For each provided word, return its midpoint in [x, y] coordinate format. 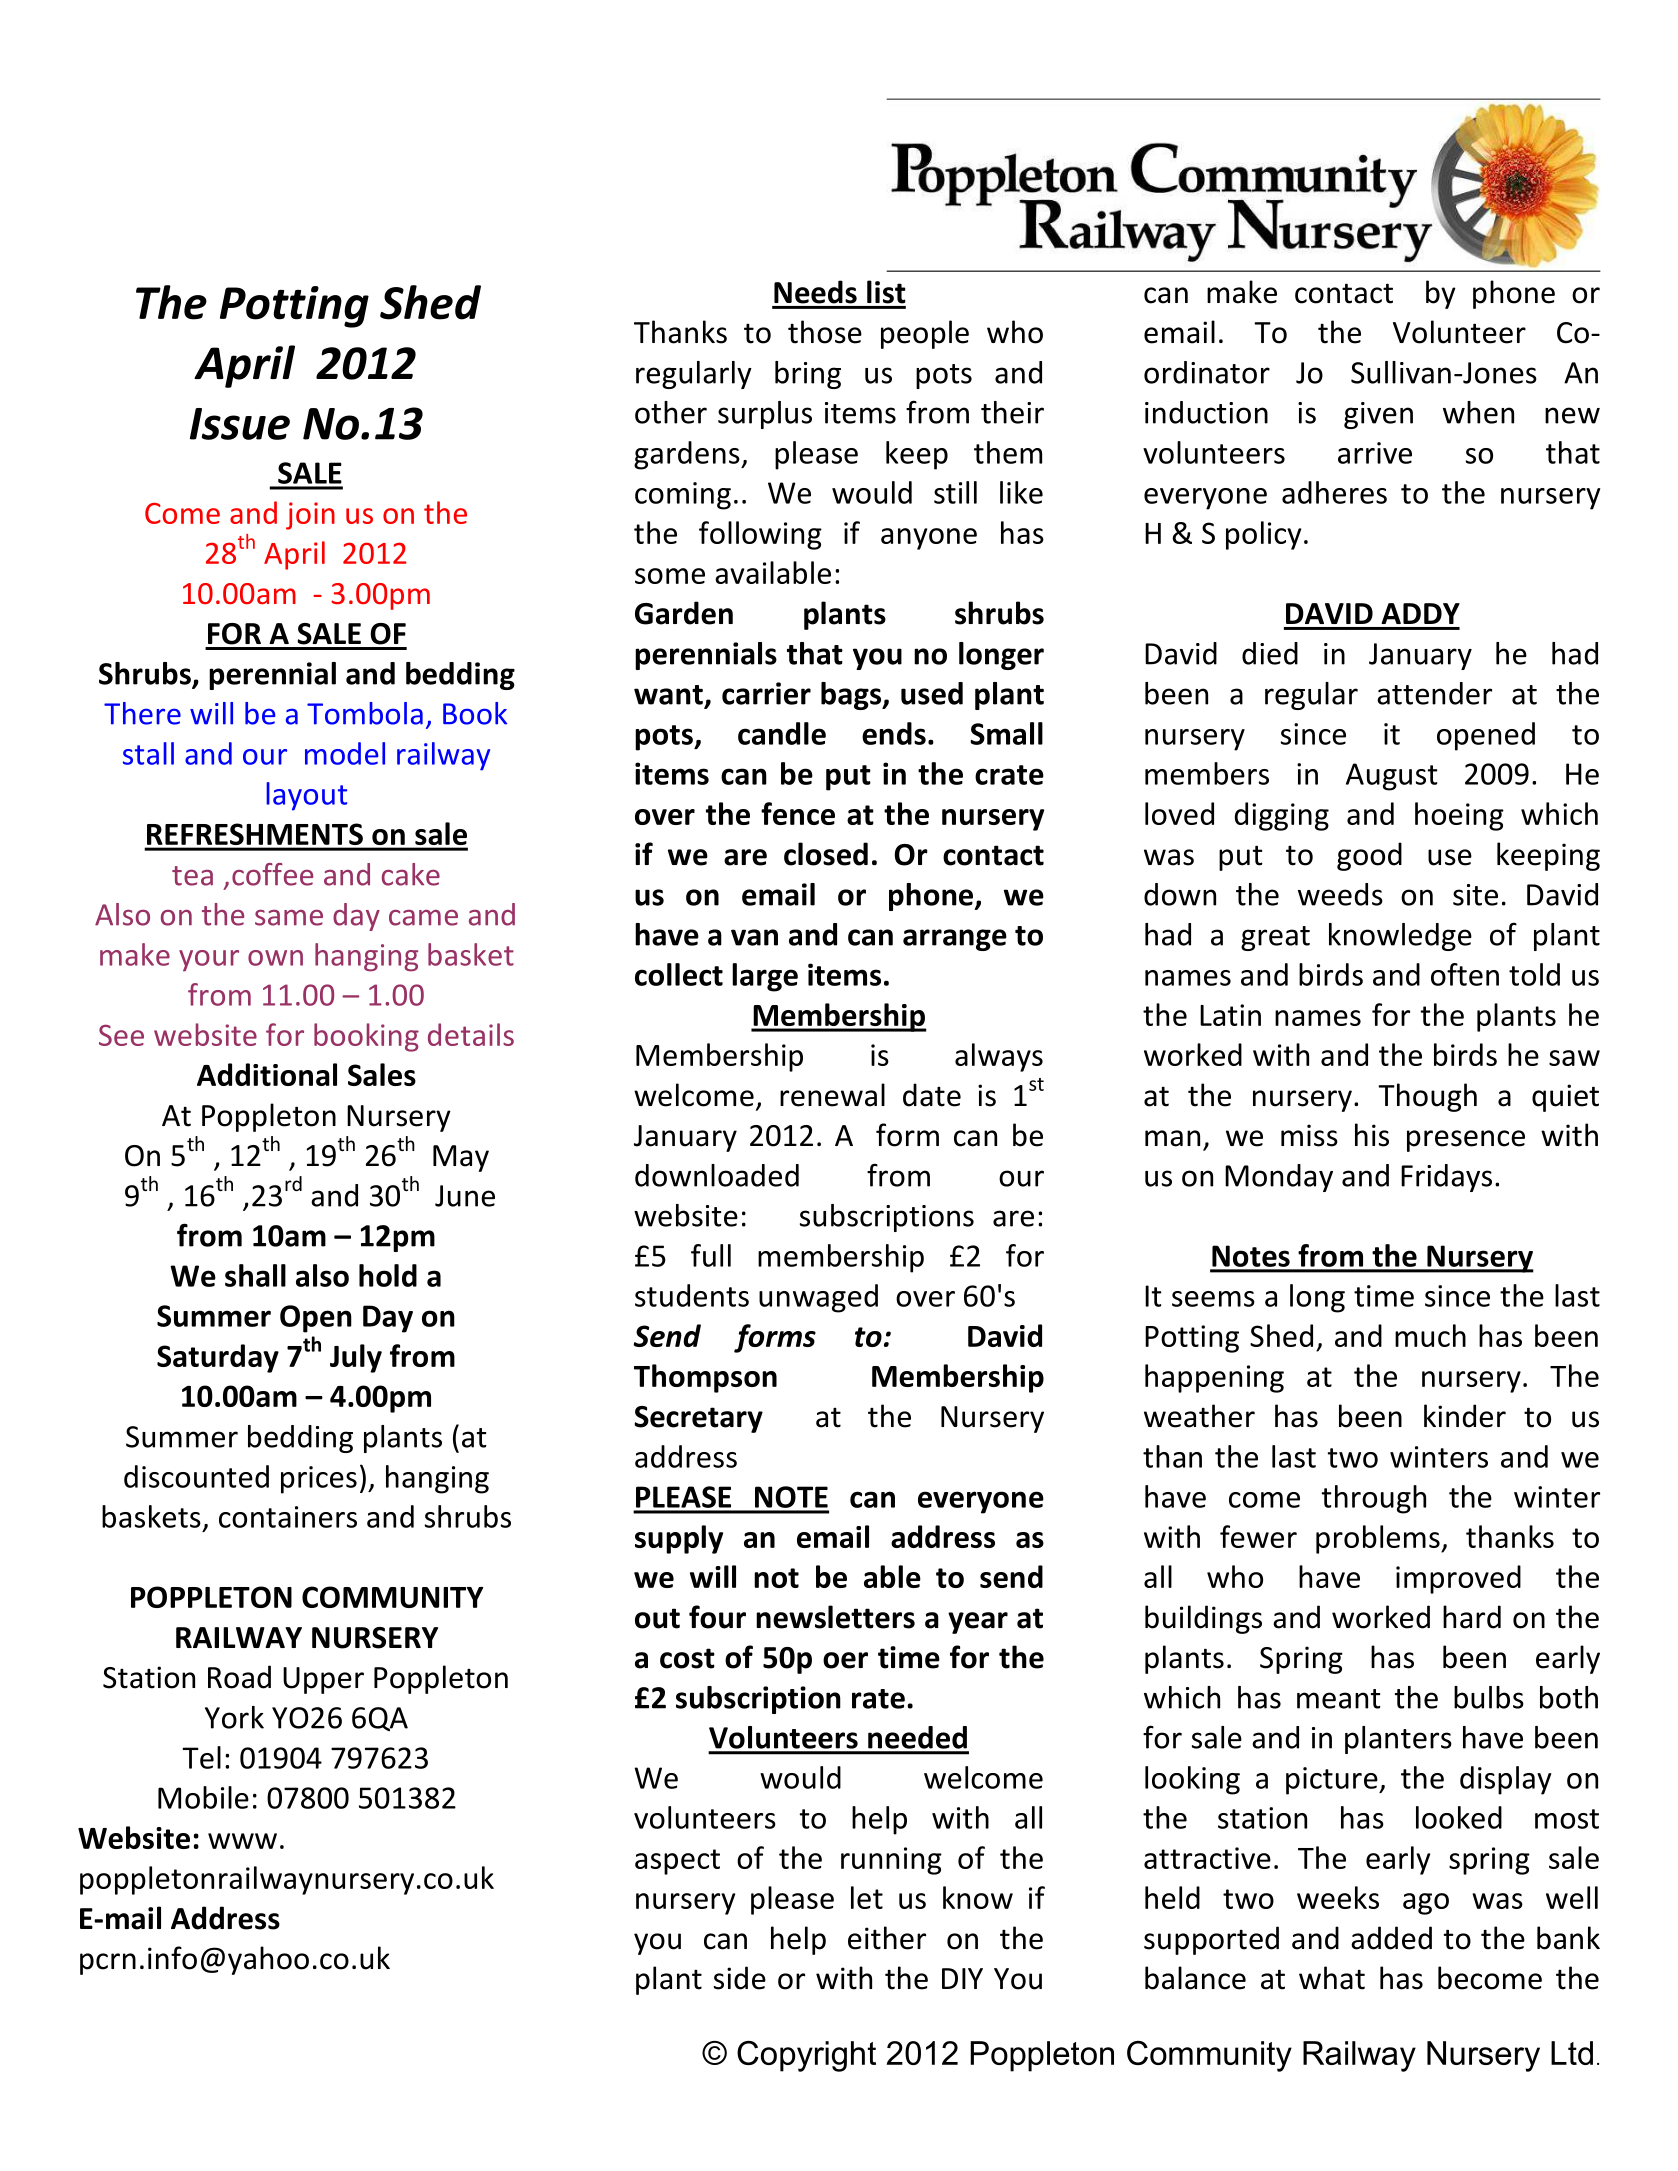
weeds [1340, 894]
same [289, 918]
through [1373, 1499]
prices [319, 1480]
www [242, 1841]
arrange [955, 940]
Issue [240, 424]
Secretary [698, 1419]
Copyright [806, 2056]
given [1378, 415]
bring [808, 375]
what [1332, 1978]
